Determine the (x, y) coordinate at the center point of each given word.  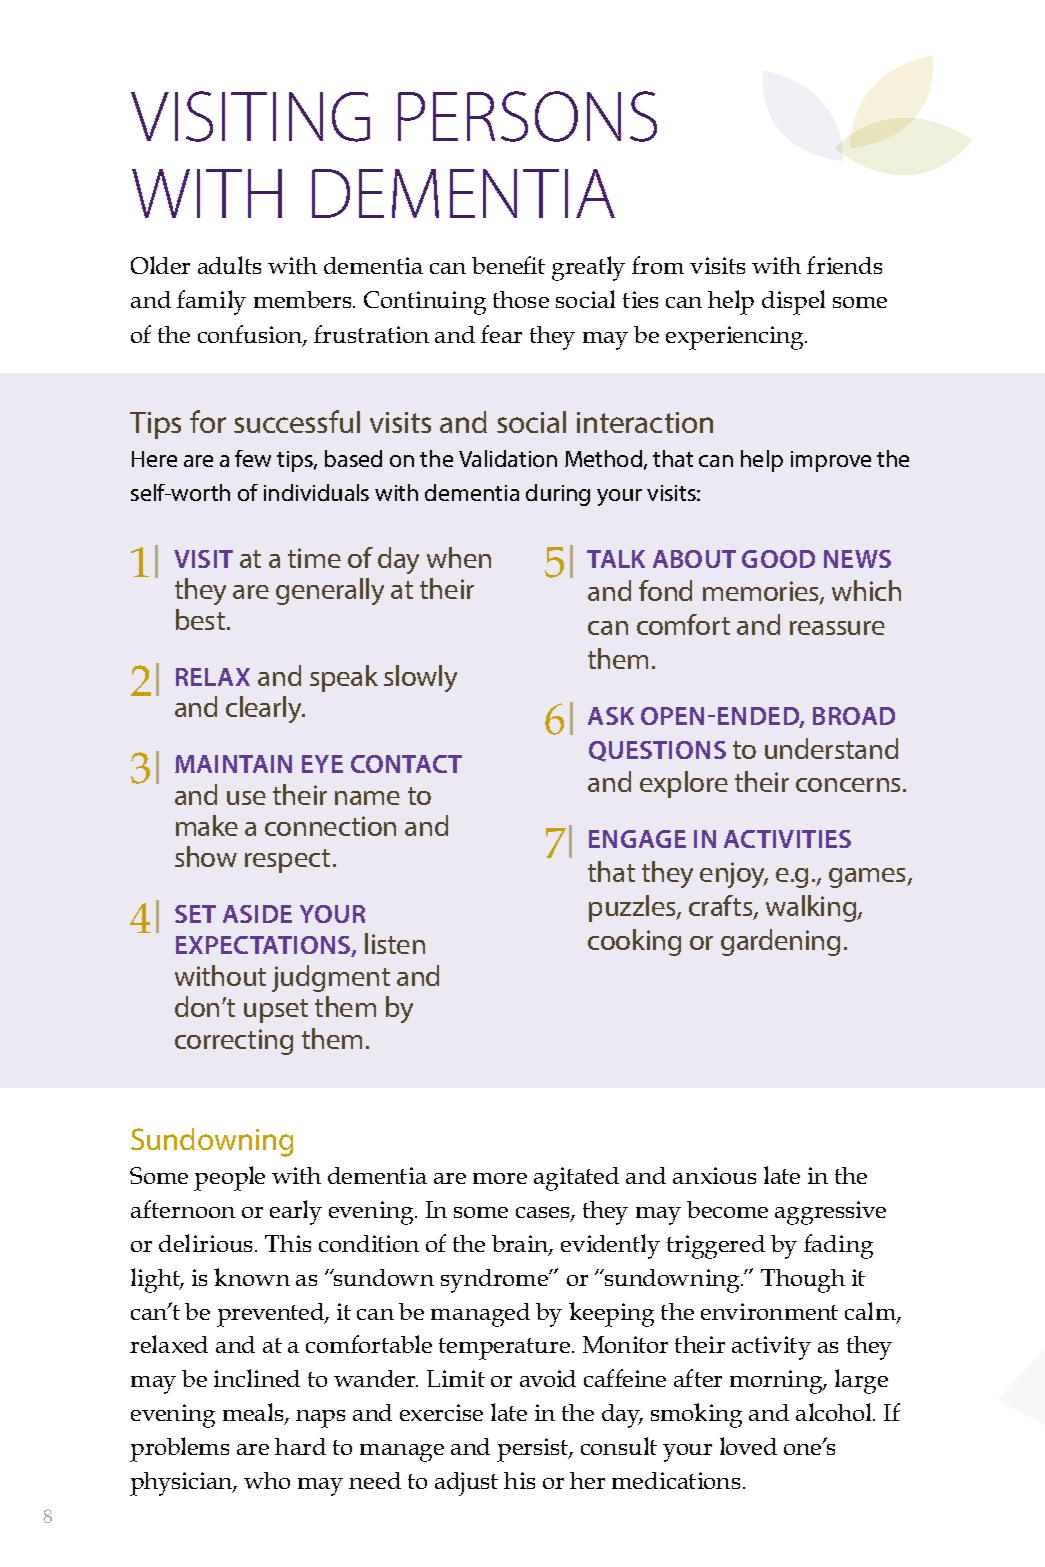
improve (831, 461)
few (253, 458)
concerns (848, 785)
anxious (714, 1175)
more (500, 1178)
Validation (508, 458)
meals (254, 1413)
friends (844, 265)
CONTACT (406, 764)
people (229, 1178)
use (246, 798)
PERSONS (527, 116)
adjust (466, 1484)
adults (229, 265)
